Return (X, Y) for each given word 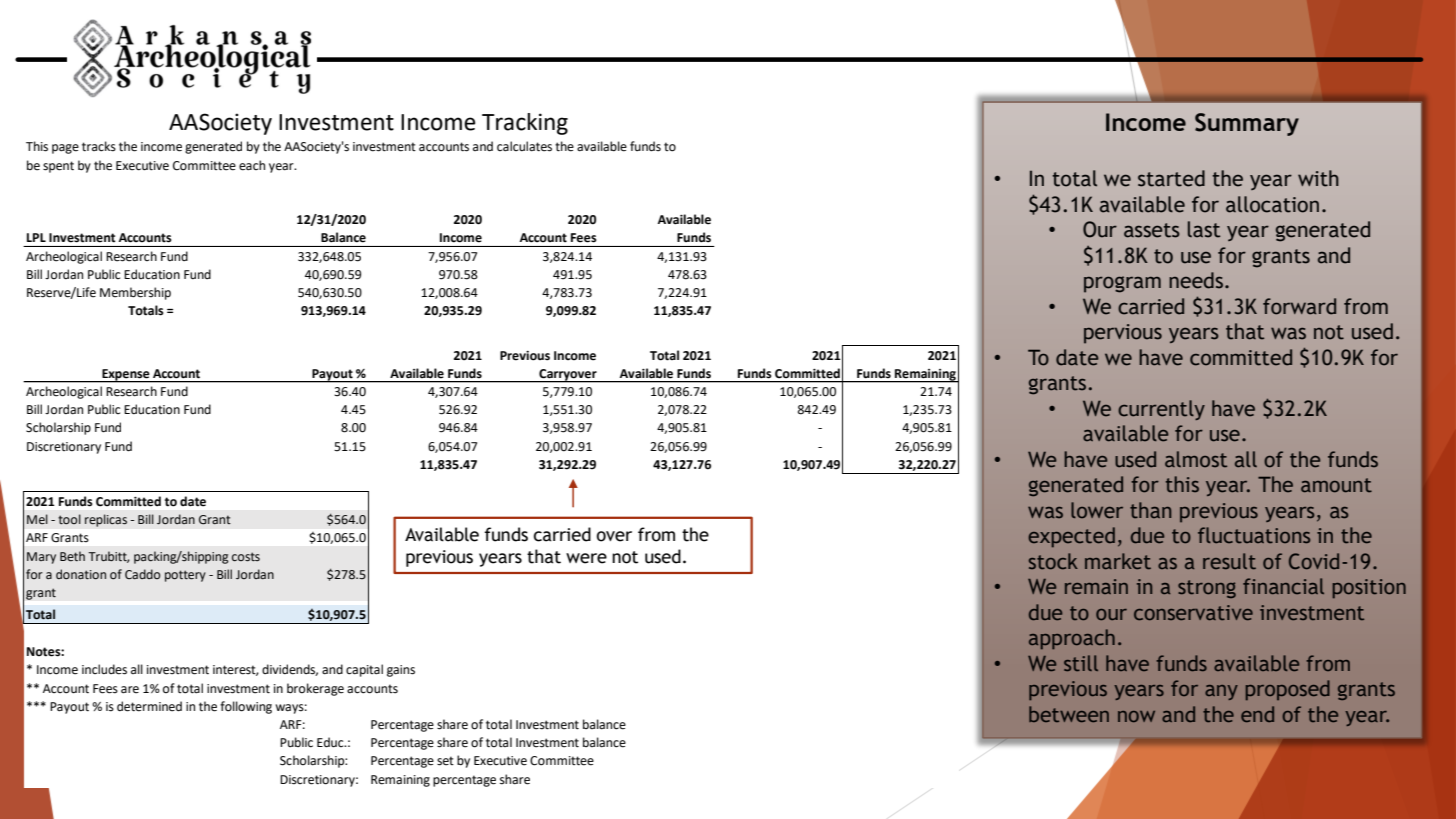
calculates (524, 146)
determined (149, 706)
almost (1196, 459)
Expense (126, 376)
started (1171, 178)
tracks (99, 146)
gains (401, 671)
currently (1161, 410)
